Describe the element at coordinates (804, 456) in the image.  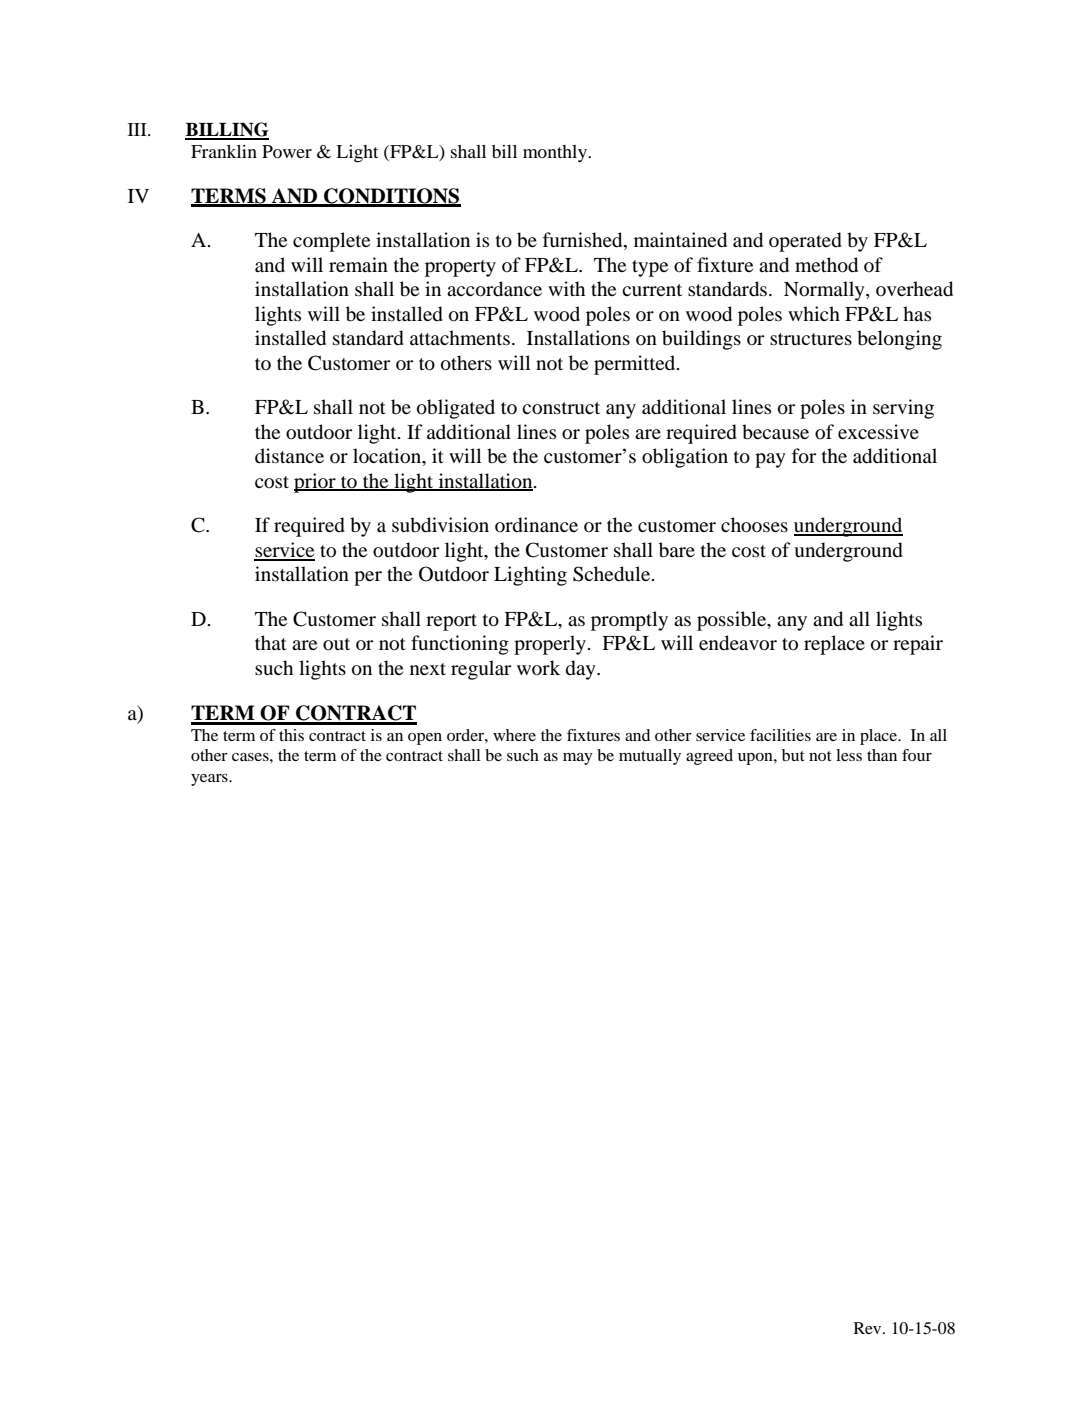
I see `for` at that location.
